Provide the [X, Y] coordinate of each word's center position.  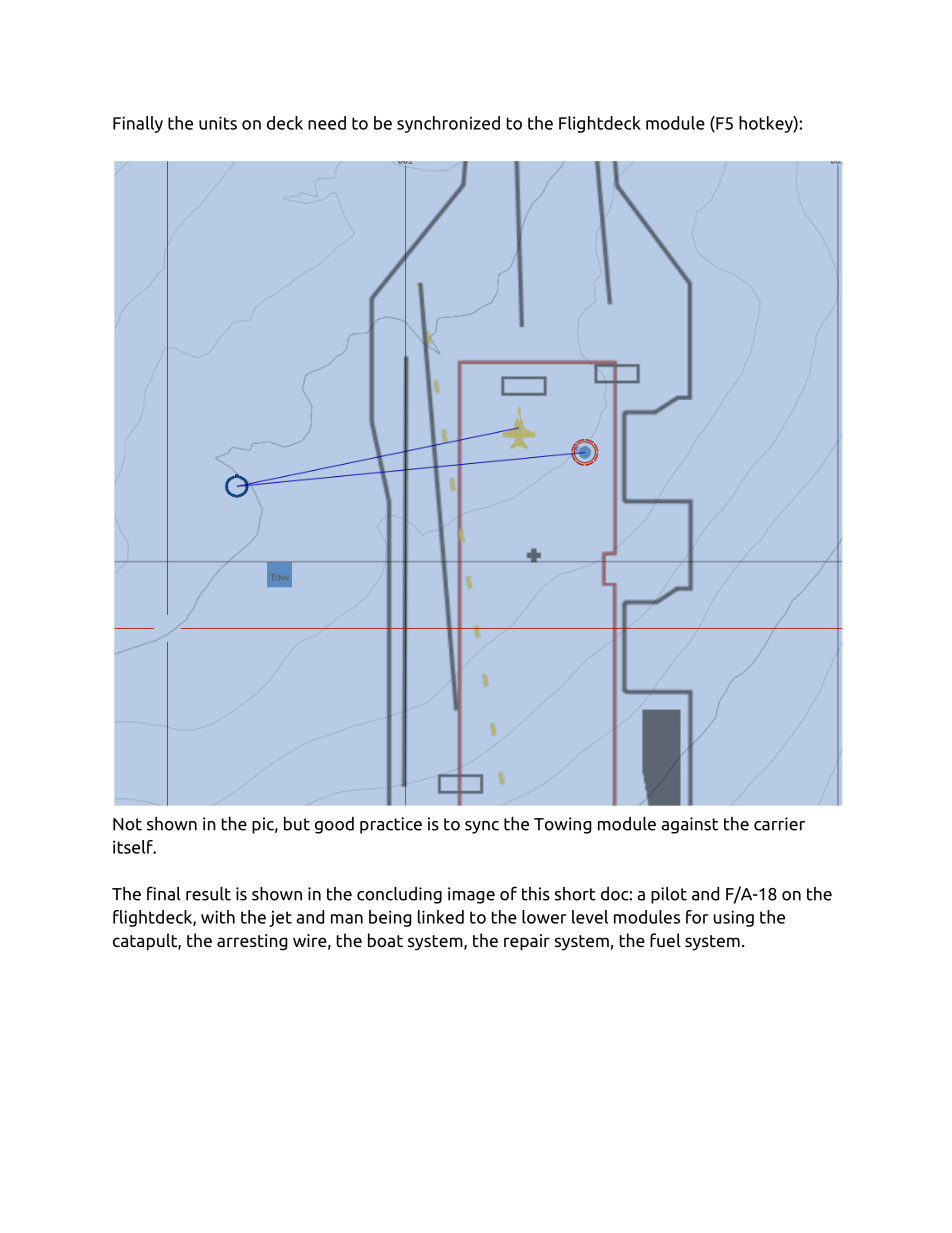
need [327, 123]
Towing [563, 825]
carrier [779, 824]
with [218, 917]
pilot [669, 895]
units [218, 123]
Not [127, 824]
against [689, 825]
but [297, 824]
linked [441, 917]
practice [391, 825]
